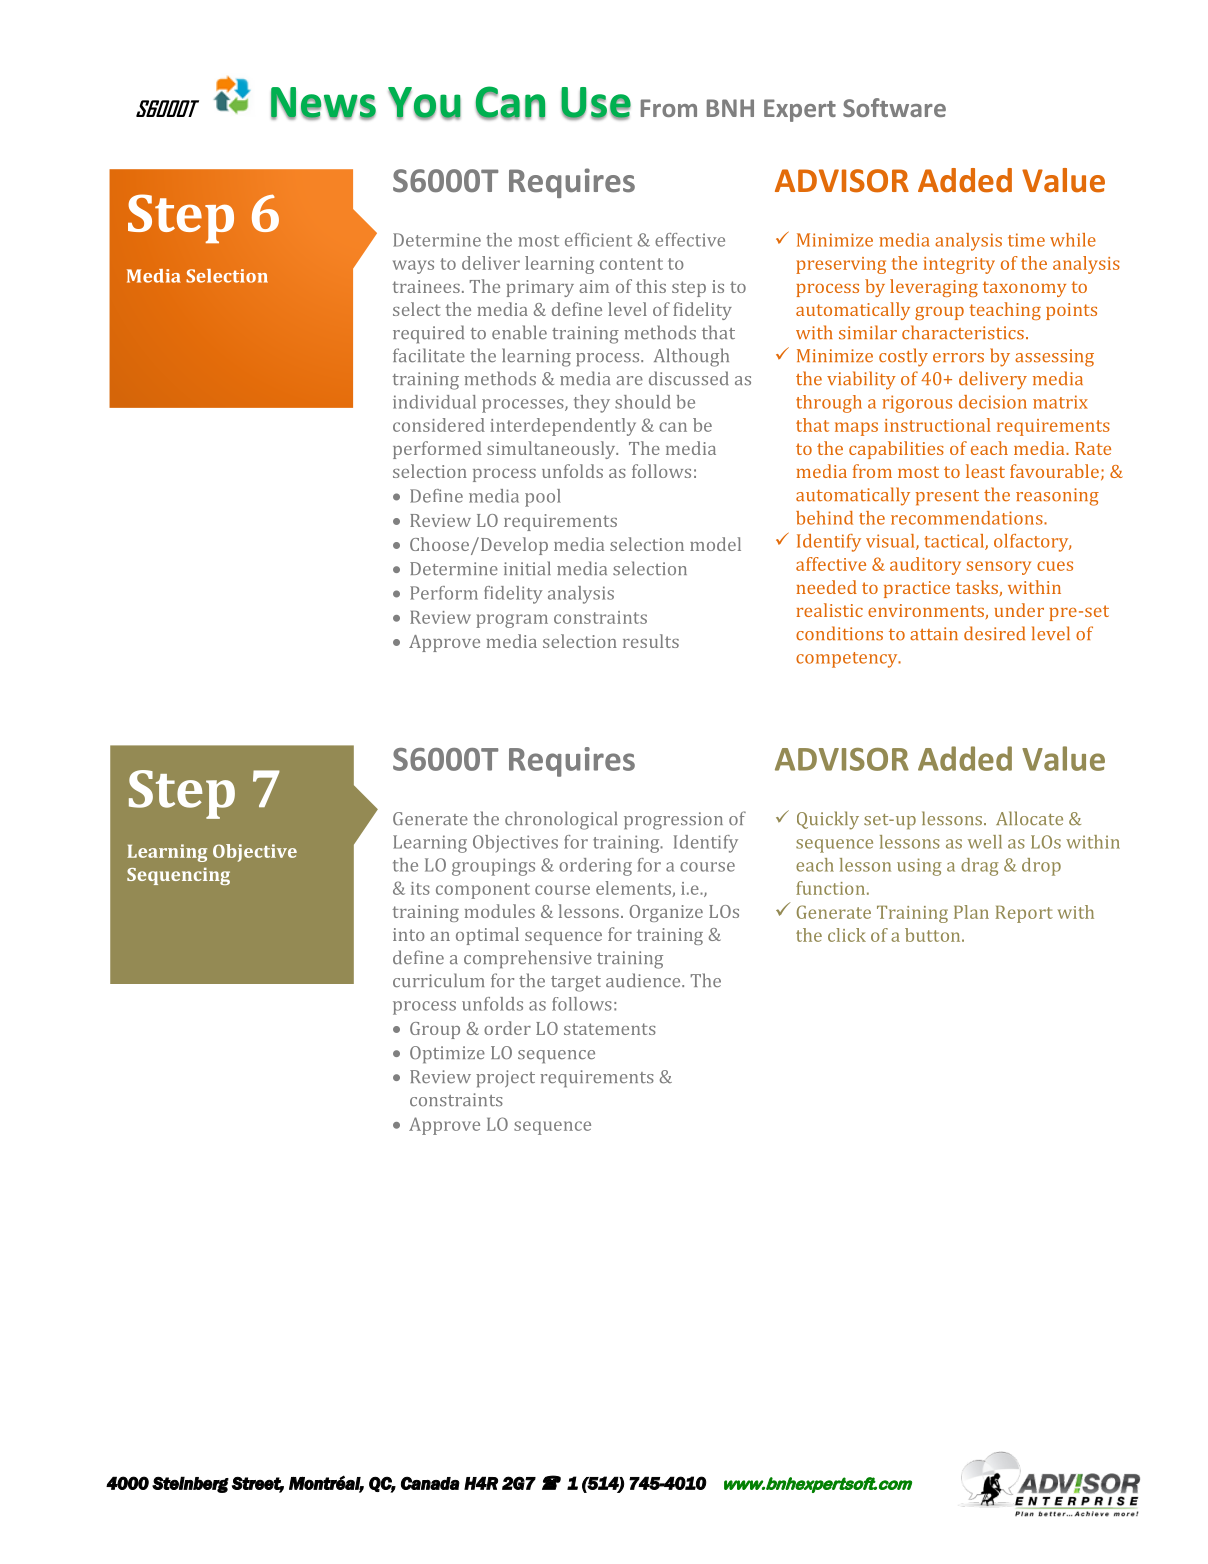 Image resolution: width=1208 pixels, height=1564 pixels. I want to click on Sequencing, so click(178, 876).
